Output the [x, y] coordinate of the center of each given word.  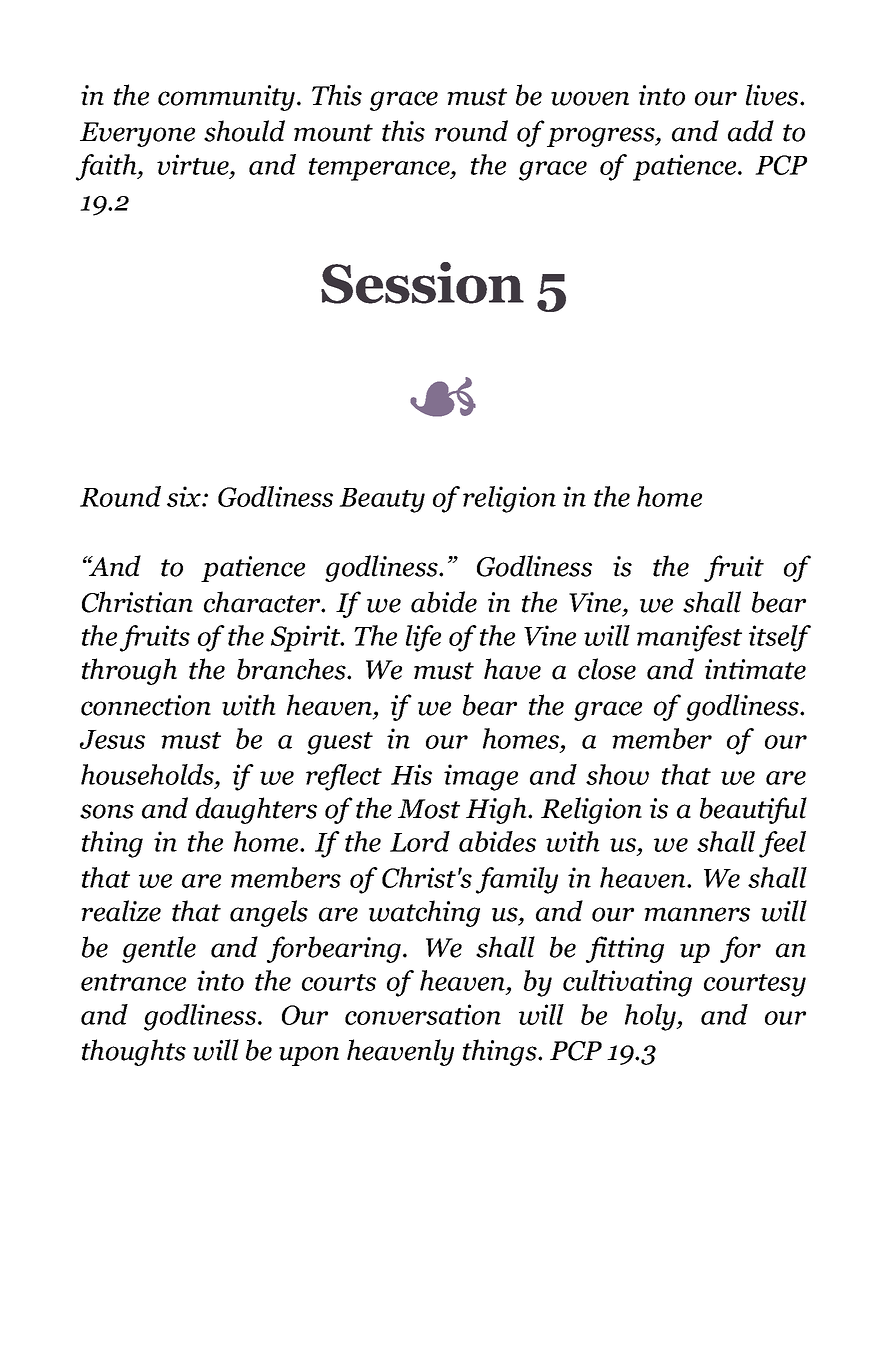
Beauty [382, 500]
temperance [380, 169]
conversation [423, 1014]
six [185, 496]
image [481, 777]
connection [146, 705]
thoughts [134, 1052]
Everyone [137, 134]
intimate [755, 669]
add [751, 131]
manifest [689, 638]
